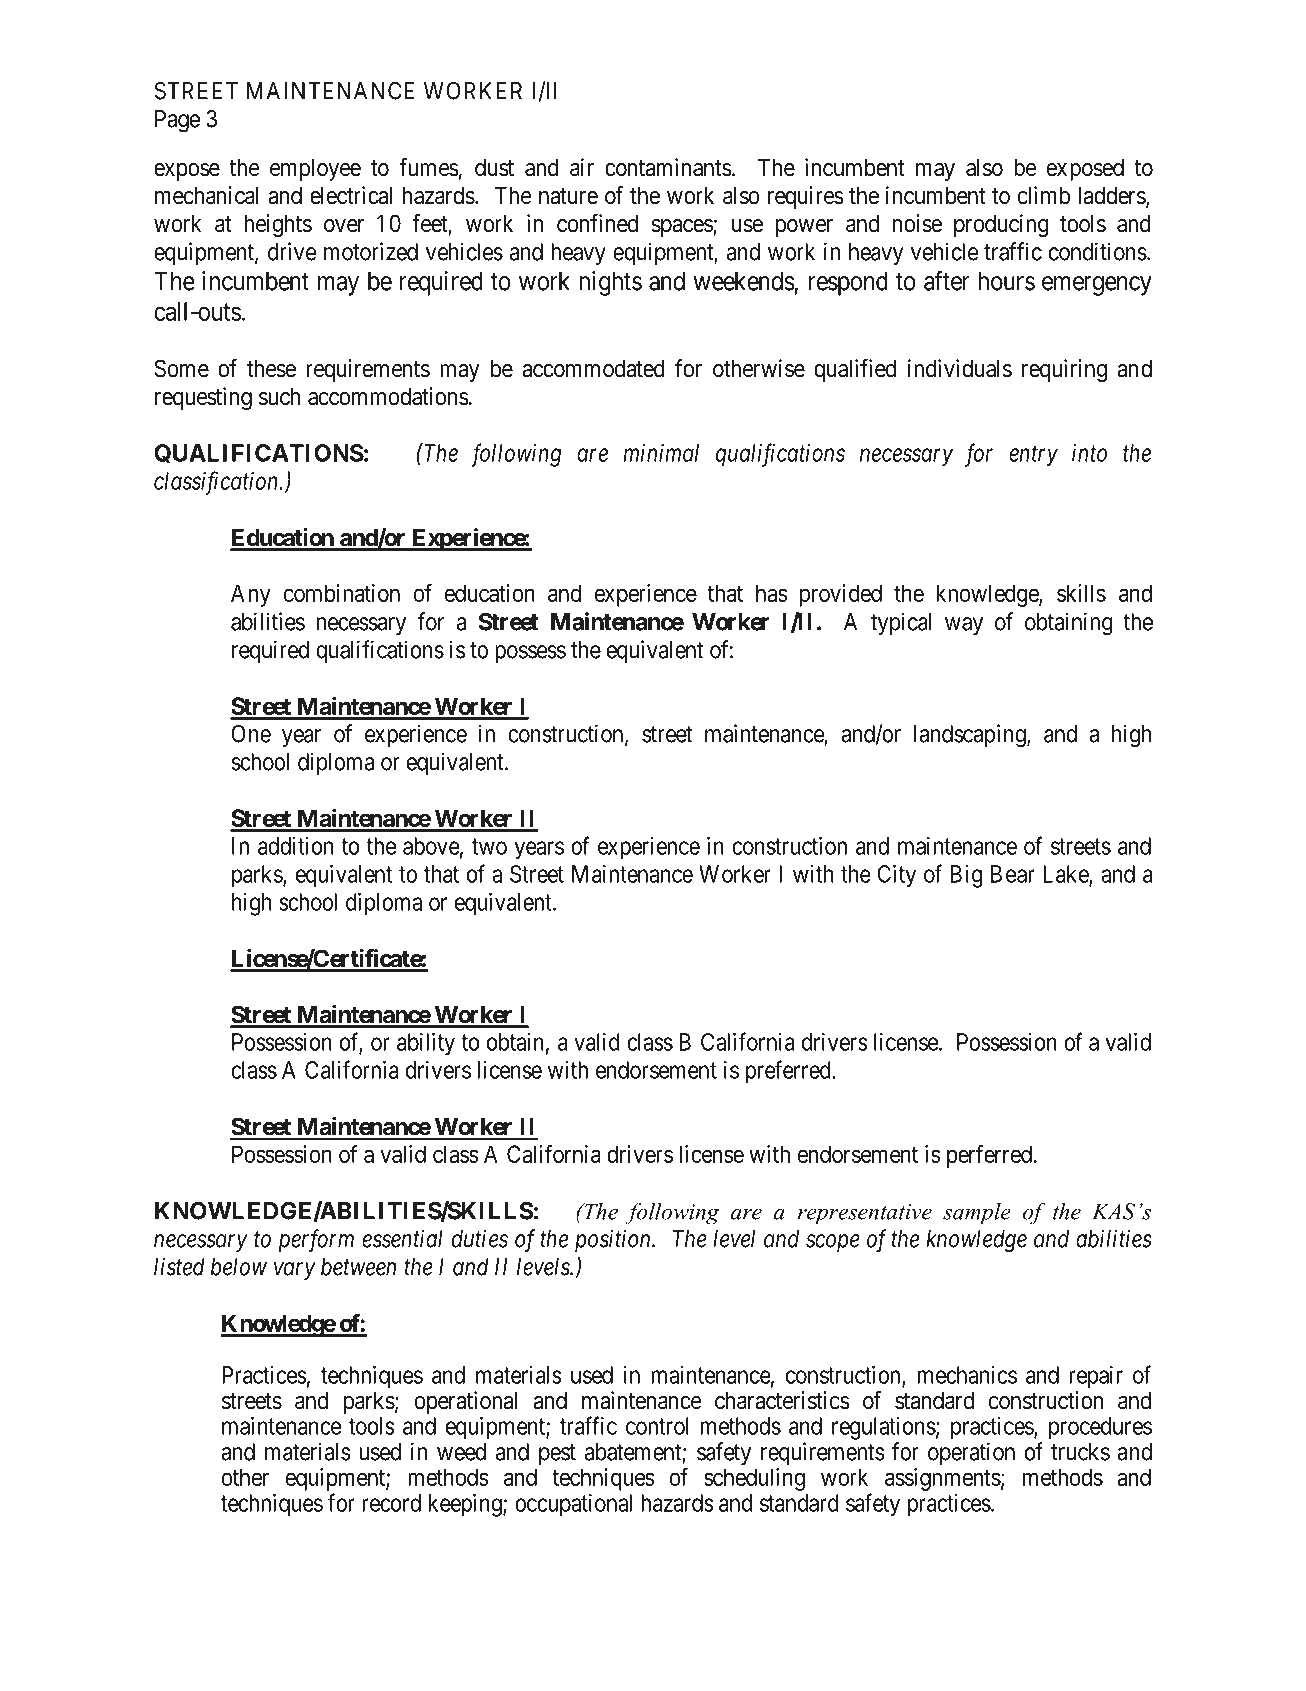 Image resolution: width=1306 pixels, height=1691 pixels. What do you see at coordinates (315, 170) in the screenshot?
I see `employee` at bounding box center [315, 170].
